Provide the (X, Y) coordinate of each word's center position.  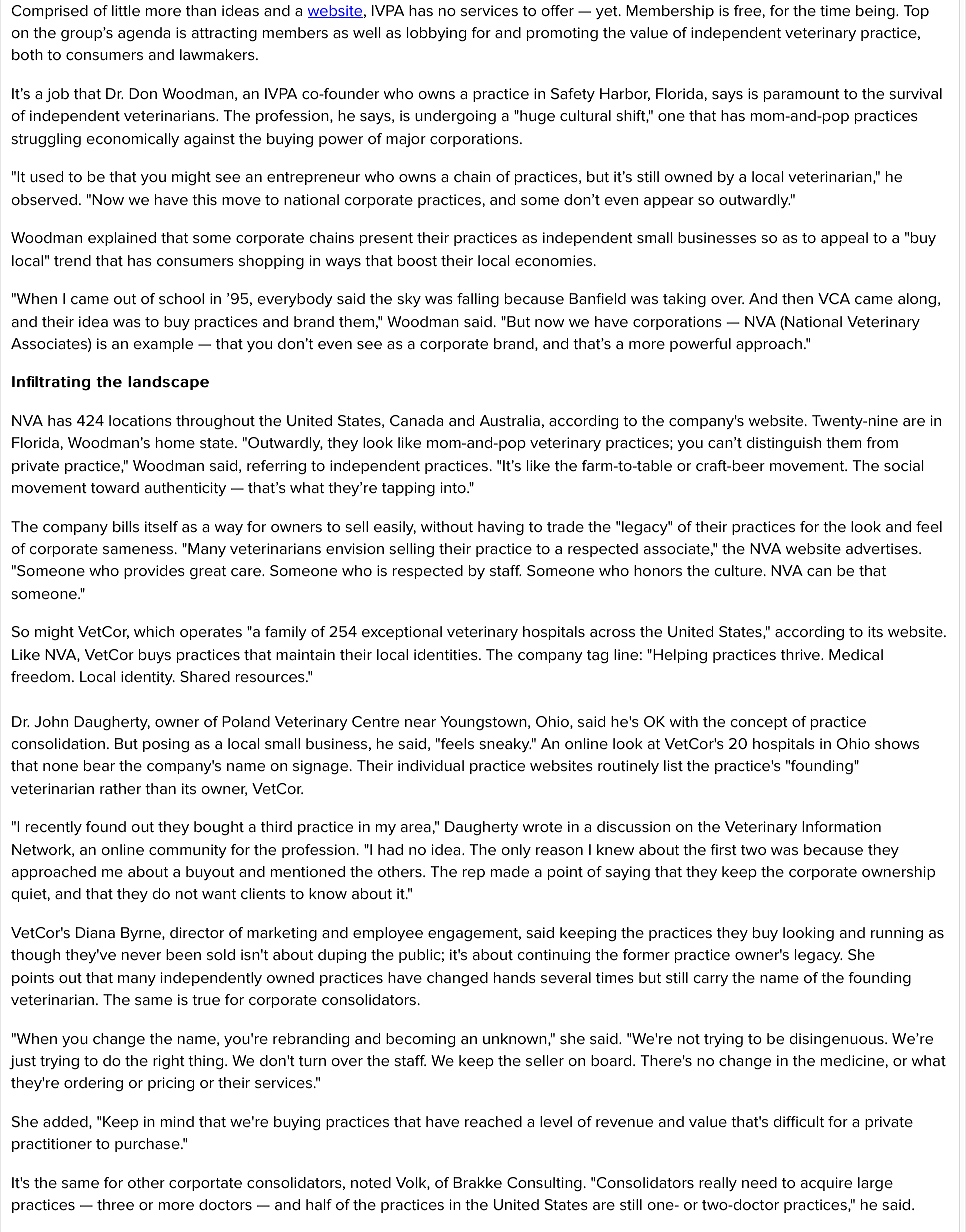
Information (841, 826)
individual (431, 765)
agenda (144, 34)
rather (120, 788)
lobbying (436, 34)
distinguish (784, 444)
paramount (802, 95)
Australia (510, 420)
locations (140, 420)
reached (493, 1121)
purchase (148, 1145)
